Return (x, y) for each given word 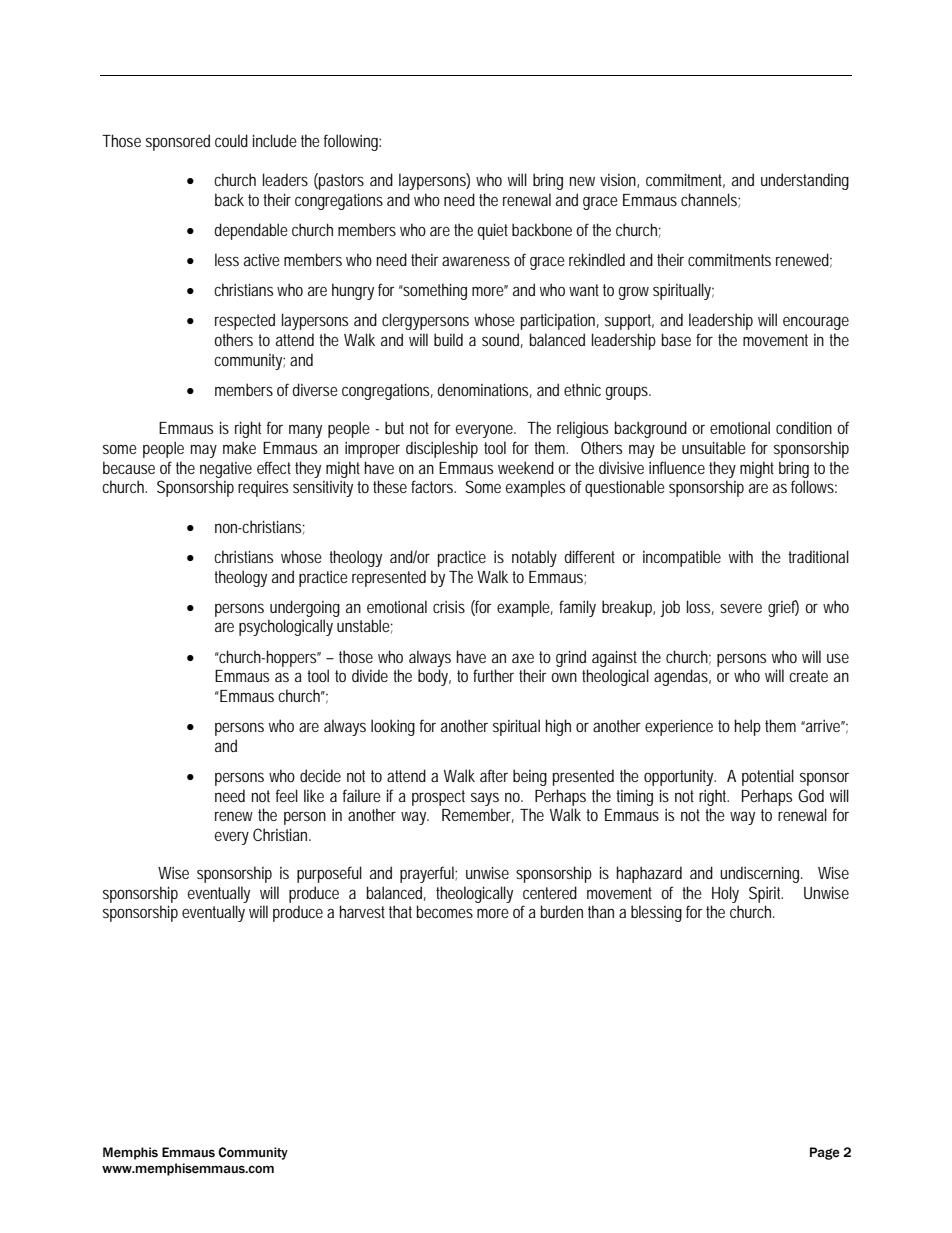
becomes (445, 911)
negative (226, 470)
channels (710, 200)
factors (433, 486)
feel (287, 795)
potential (768, 777)
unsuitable (714, 447)
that (400, 911)
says (485, 799)
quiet (492, 231)
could (231, 140)
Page (825, 1153)
